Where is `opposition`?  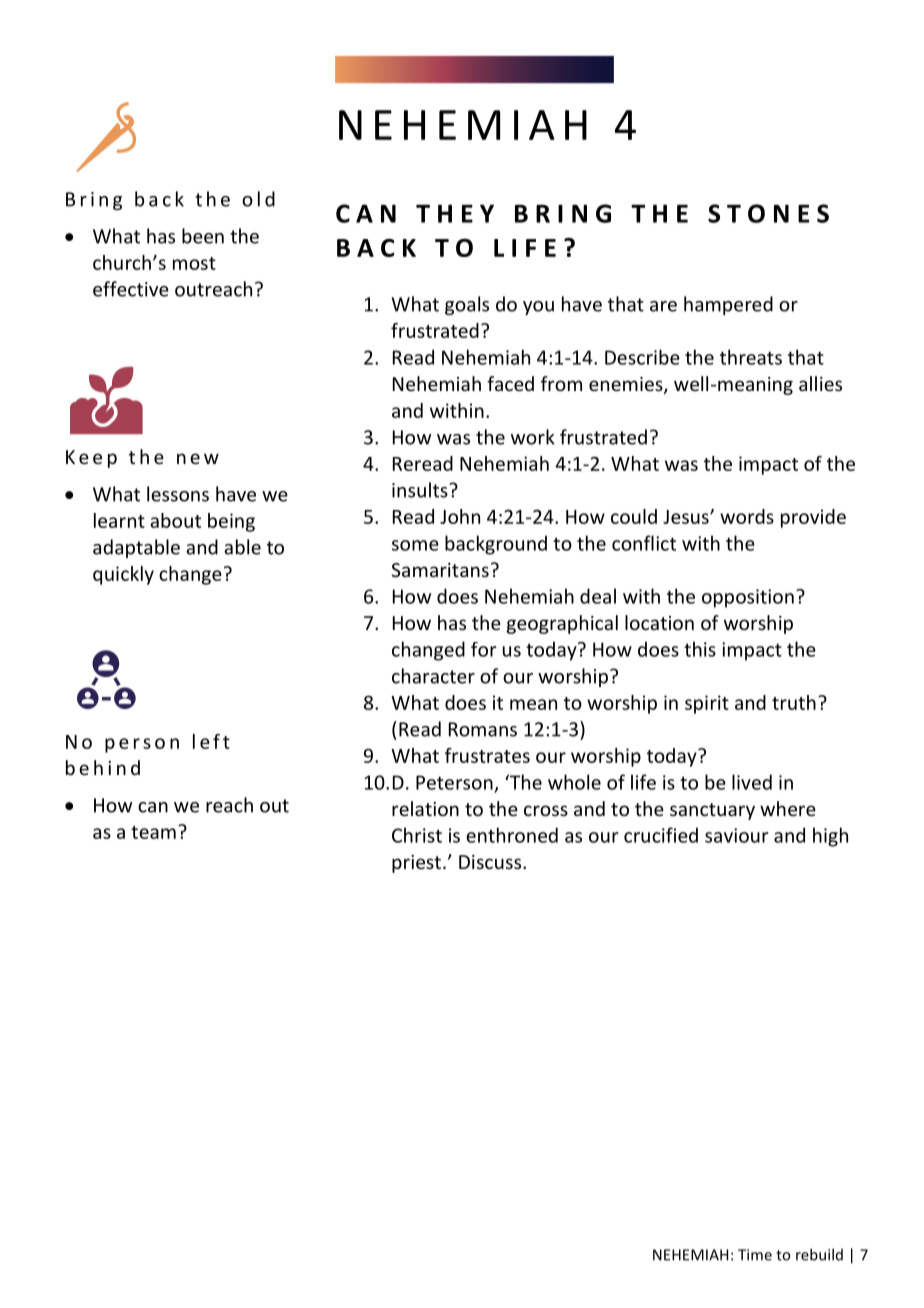 opposition is located at coordinates (748, 598).
